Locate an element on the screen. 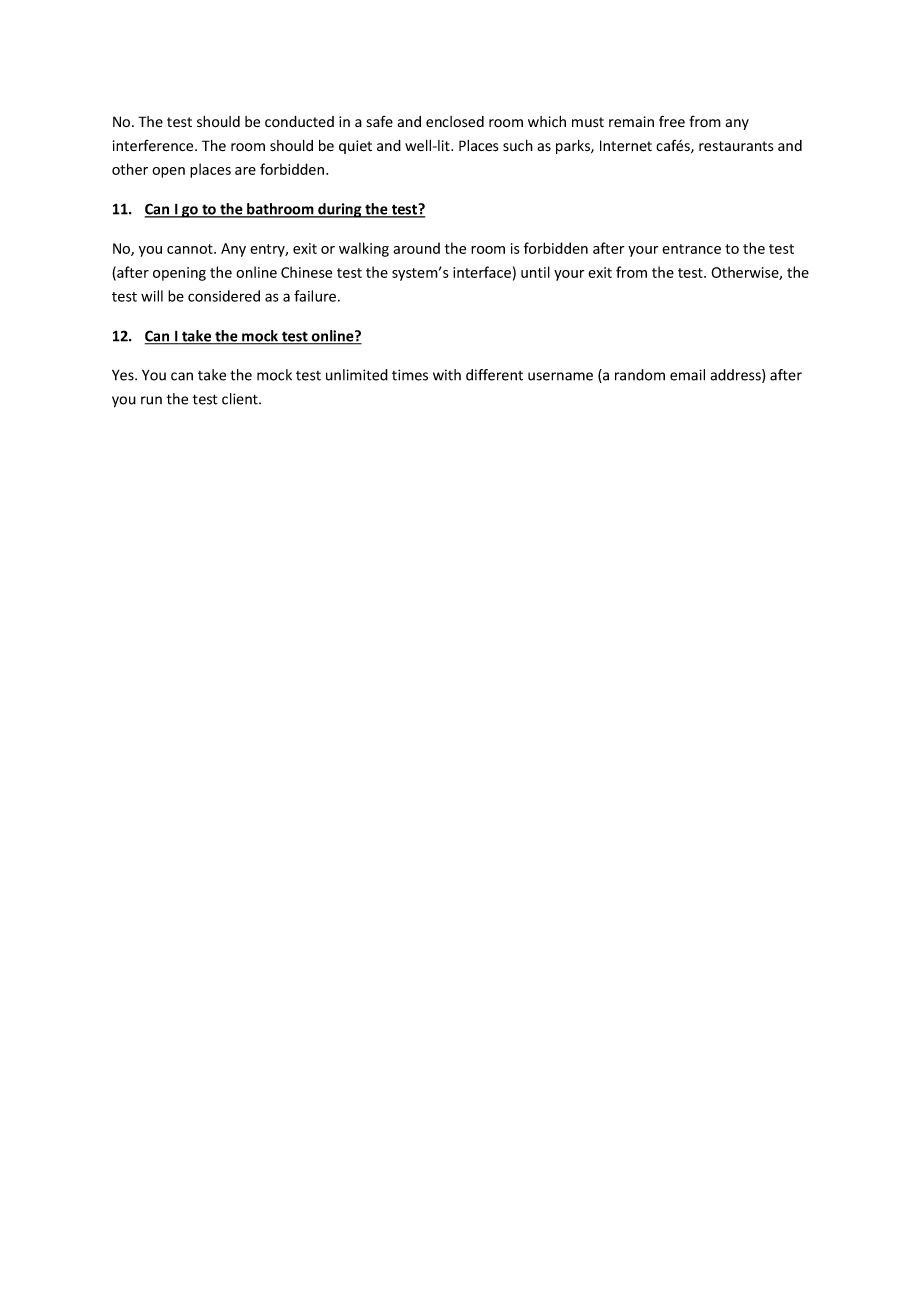 This screenshot has height=1308, width=924. considered is located at coordinates (224, 296).
